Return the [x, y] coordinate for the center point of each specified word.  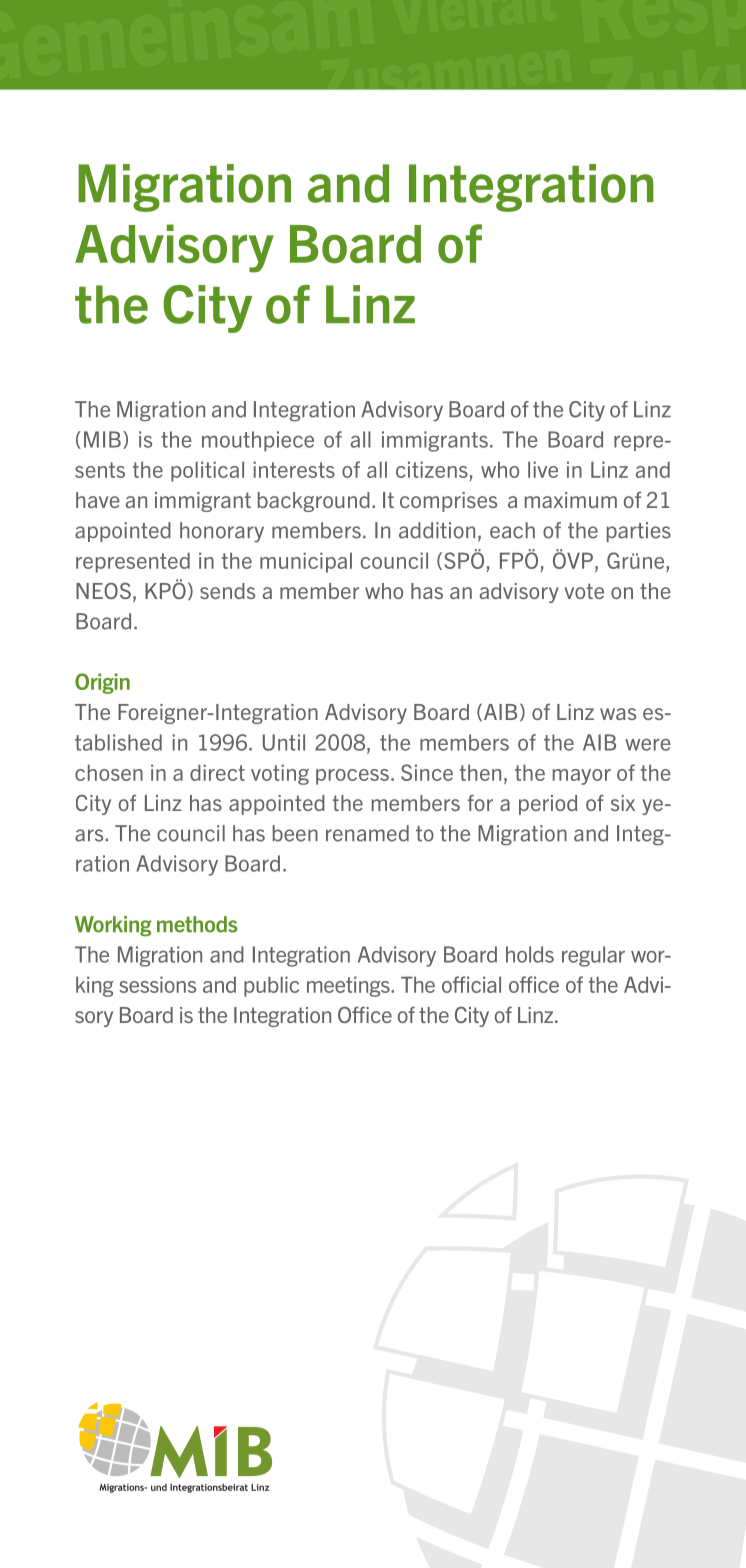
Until [284, 742]
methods [197, 924]
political [207, 471]
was [618, 714]
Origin [102, 683]
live [543, 469]
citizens [432, 469]
